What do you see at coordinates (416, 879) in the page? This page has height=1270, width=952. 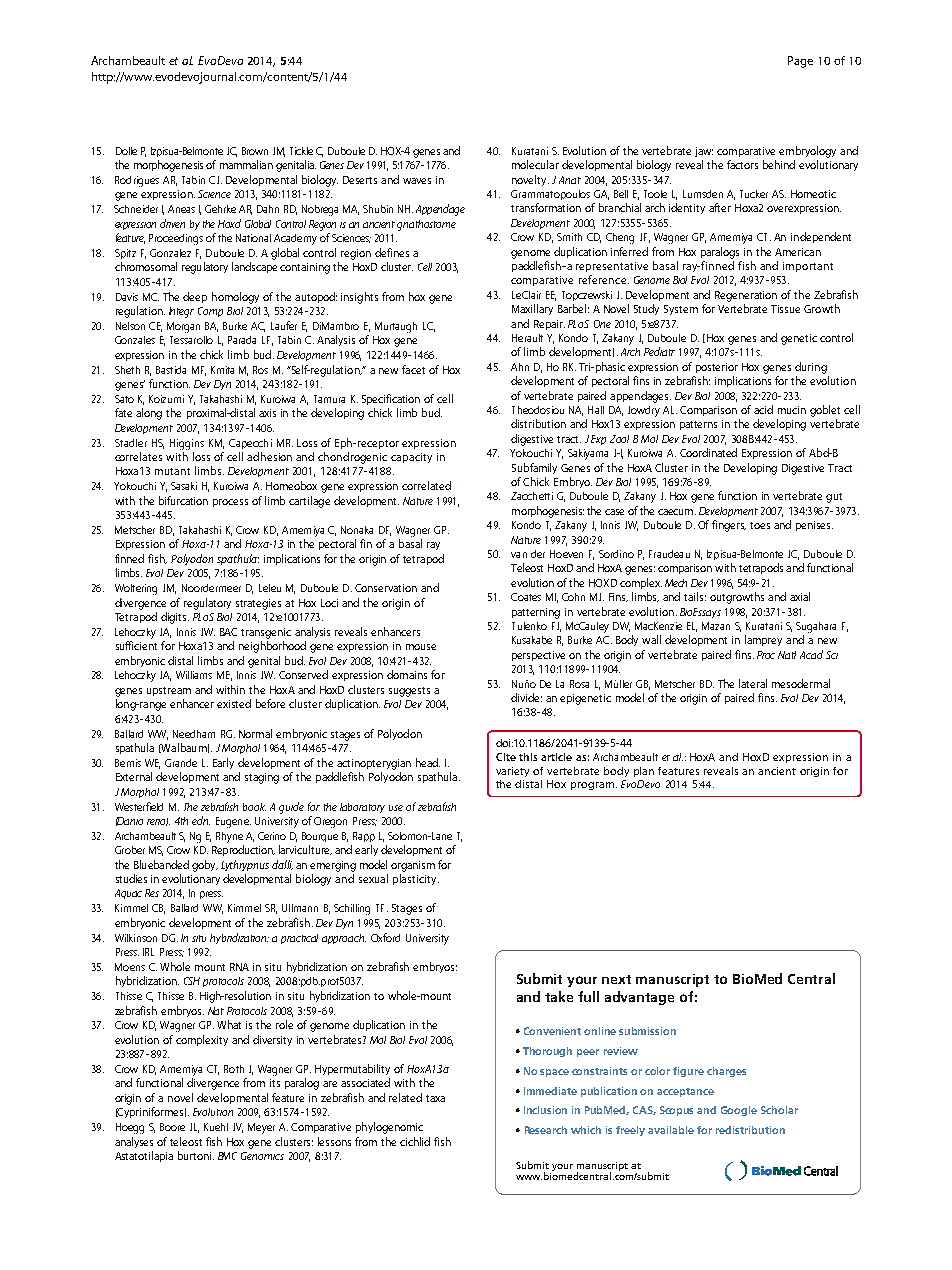 I see `plasticity` at bounding box center [416, 879].
